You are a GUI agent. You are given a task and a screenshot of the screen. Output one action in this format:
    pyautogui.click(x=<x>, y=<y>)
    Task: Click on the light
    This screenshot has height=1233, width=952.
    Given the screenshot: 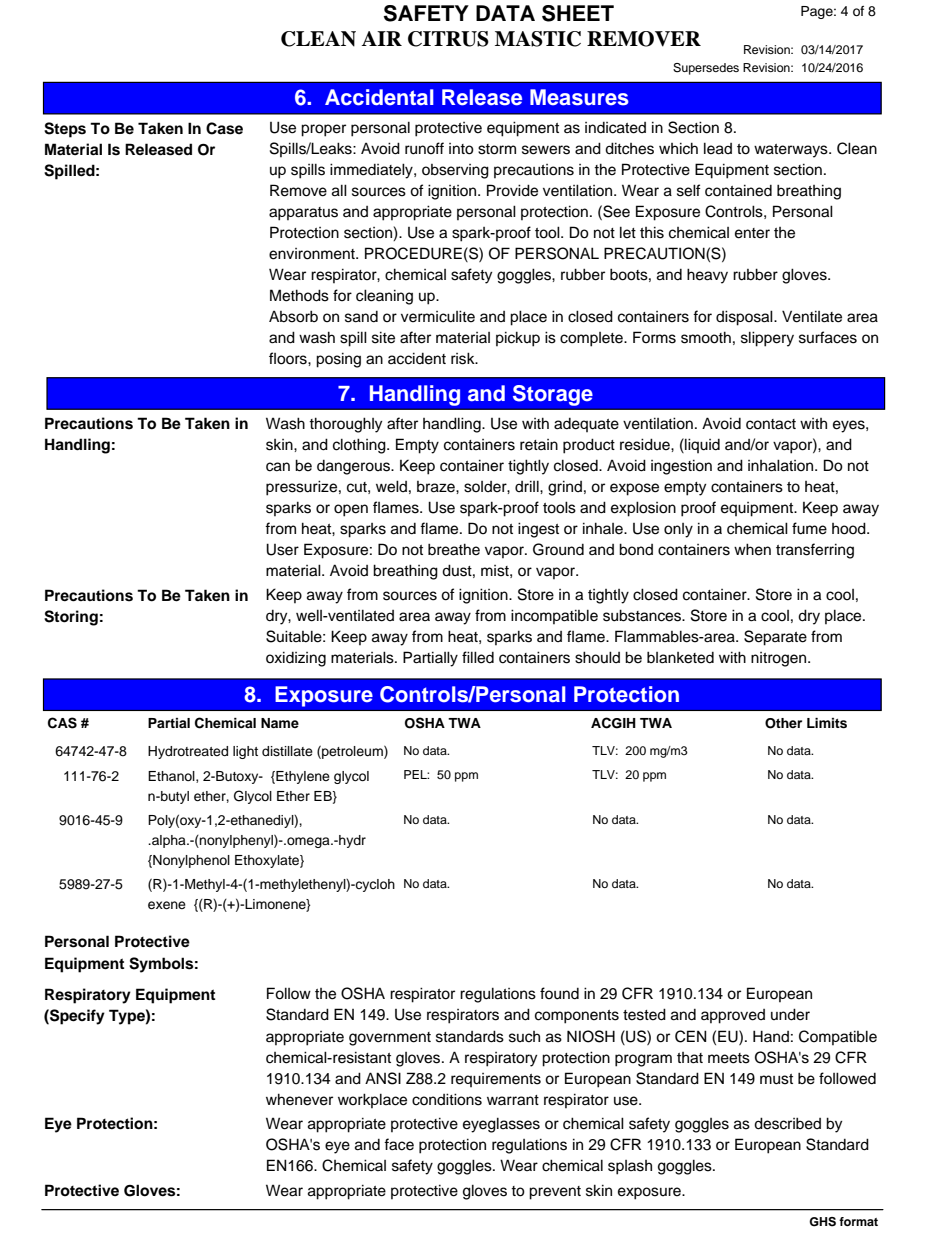 What is the action you would take?
    pyautogui.click(x=245, y=752)
